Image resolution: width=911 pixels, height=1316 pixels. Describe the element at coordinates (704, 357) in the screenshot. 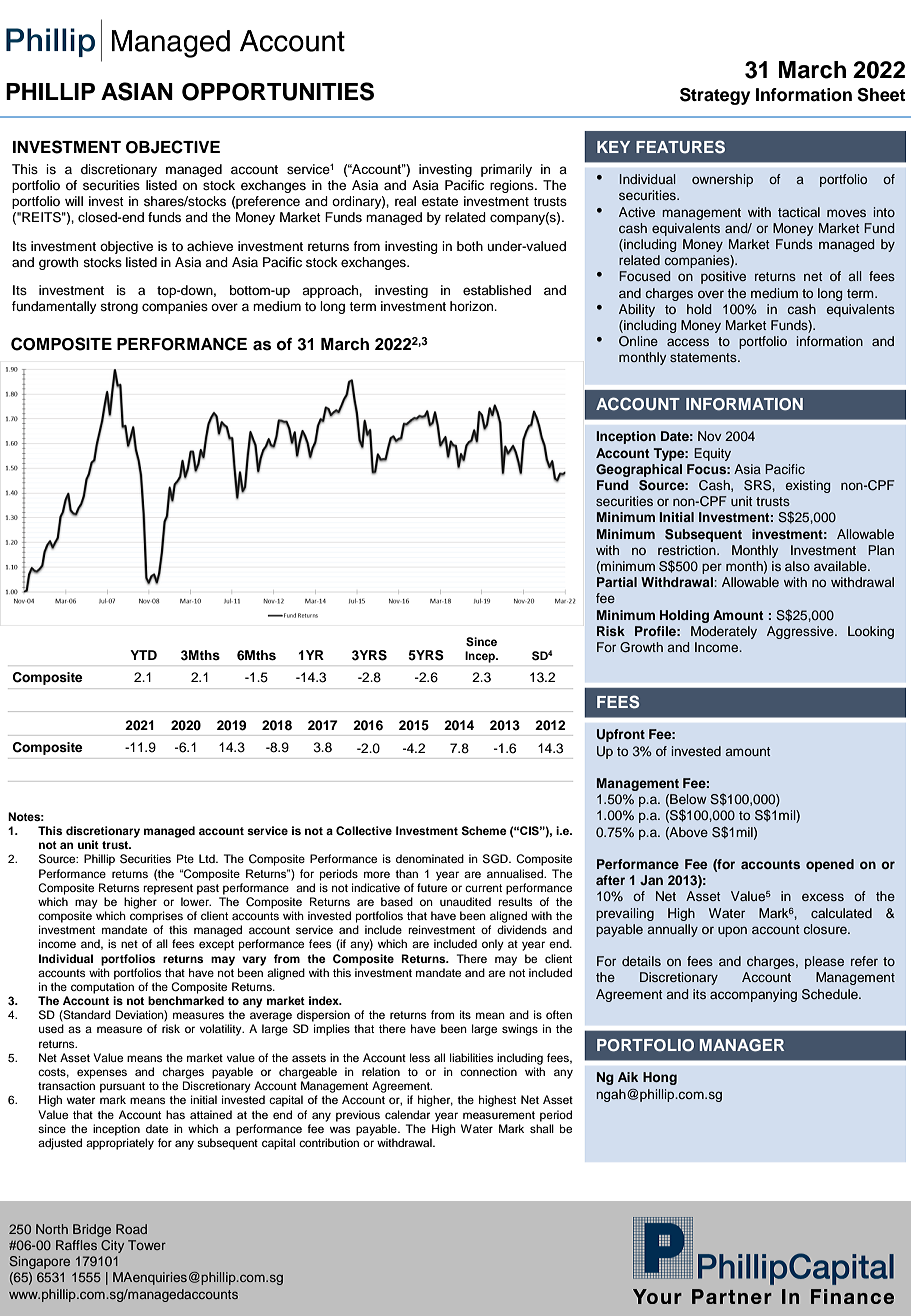

I see `statements` at that location.
